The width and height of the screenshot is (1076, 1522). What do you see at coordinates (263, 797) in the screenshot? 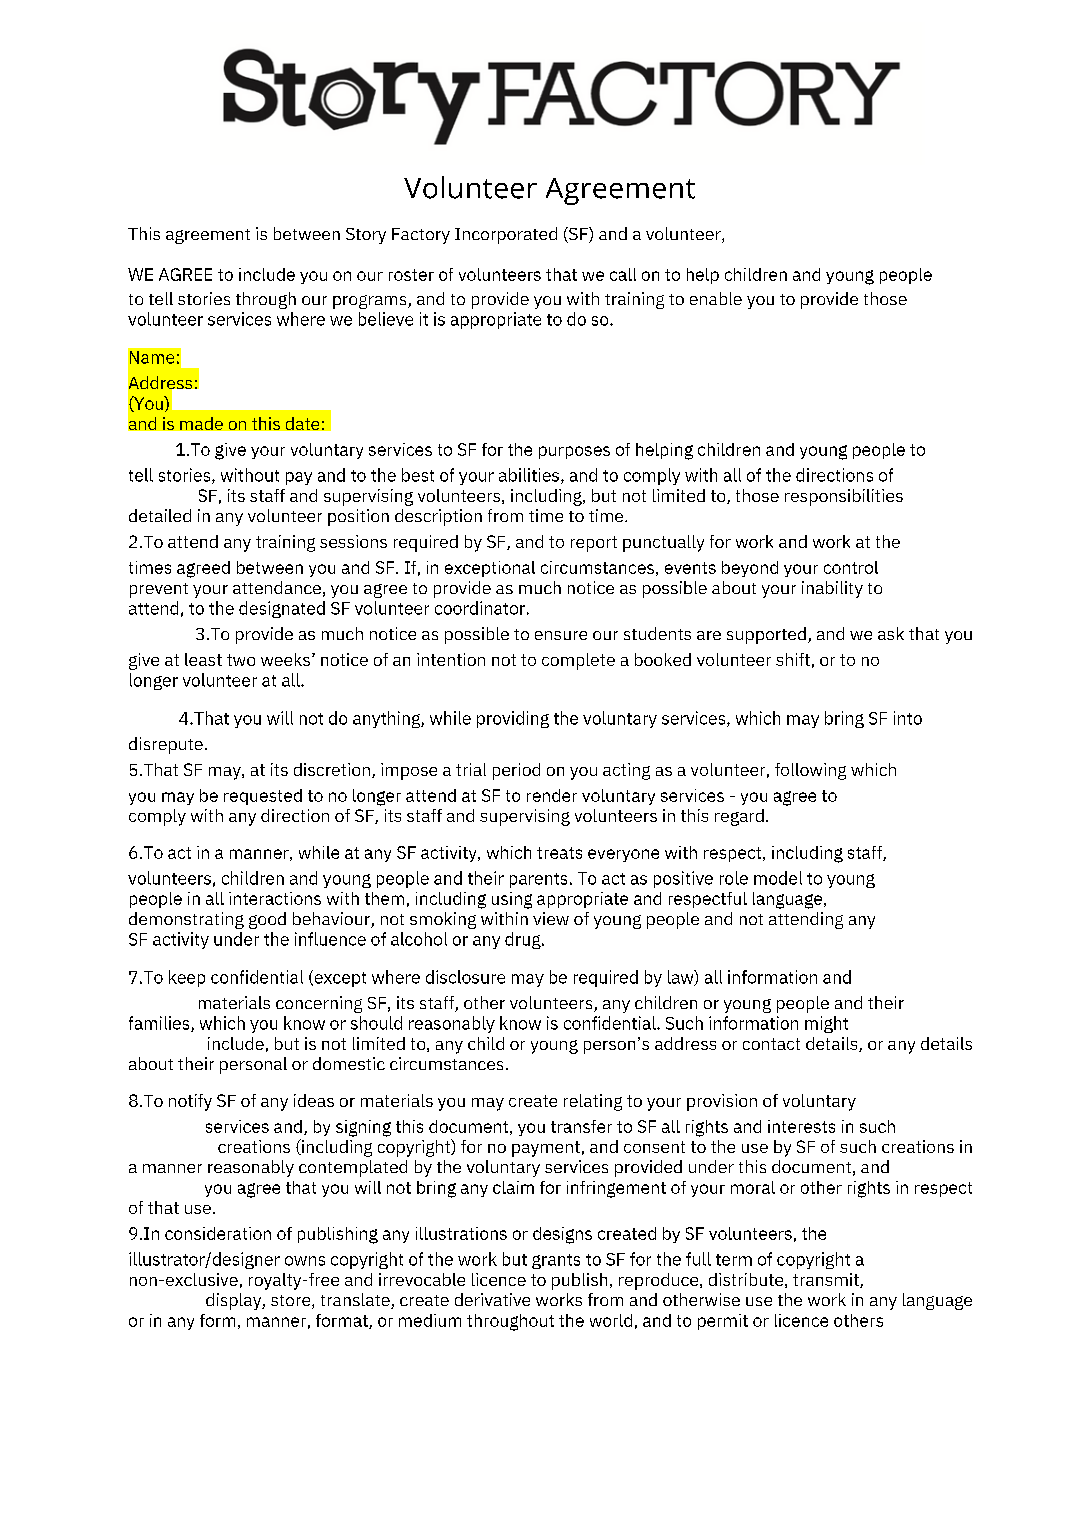
I see `requested` at bounding box center [263, 797].
